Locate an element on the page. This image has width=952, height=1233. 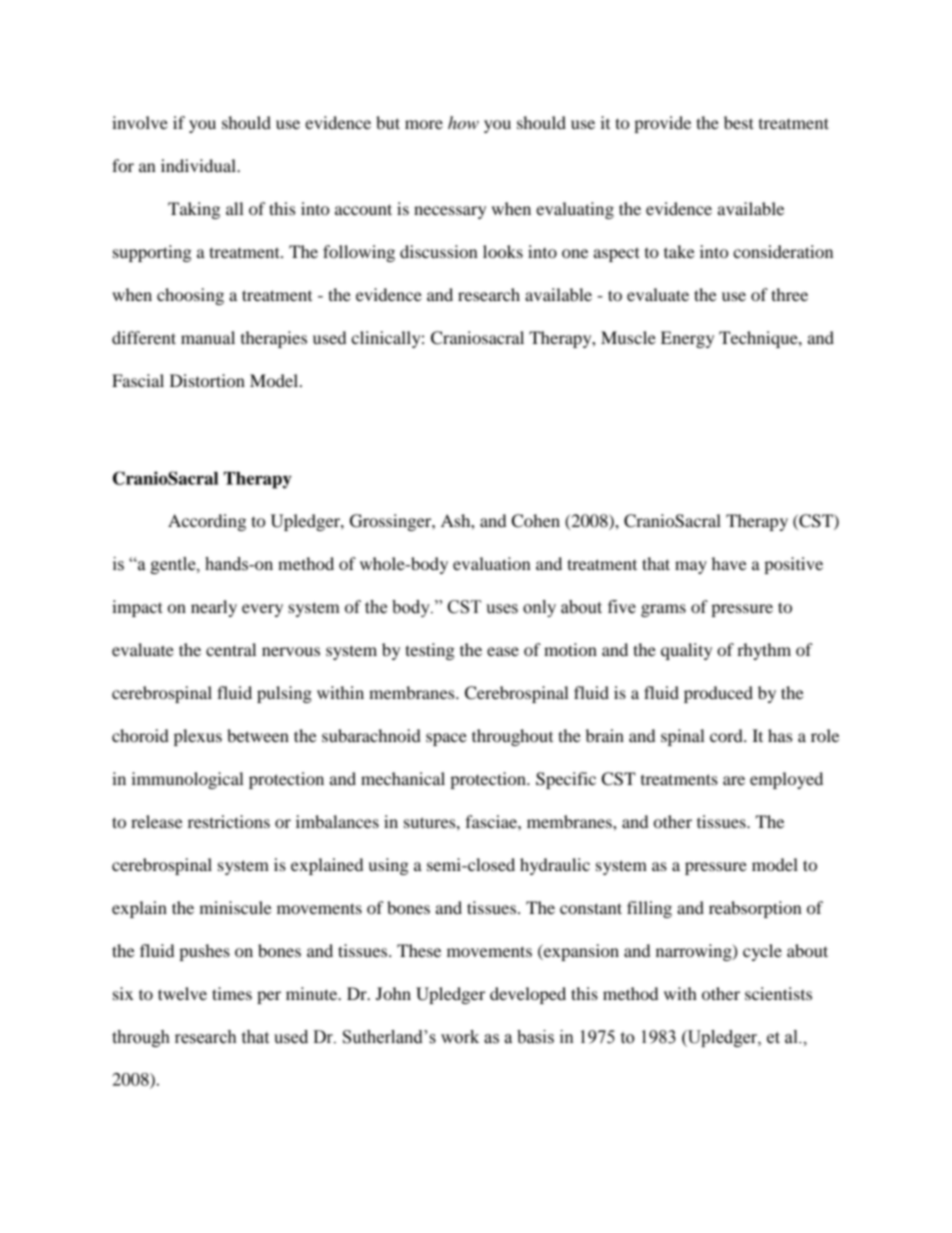
has is located at coordinates (780, 735).
